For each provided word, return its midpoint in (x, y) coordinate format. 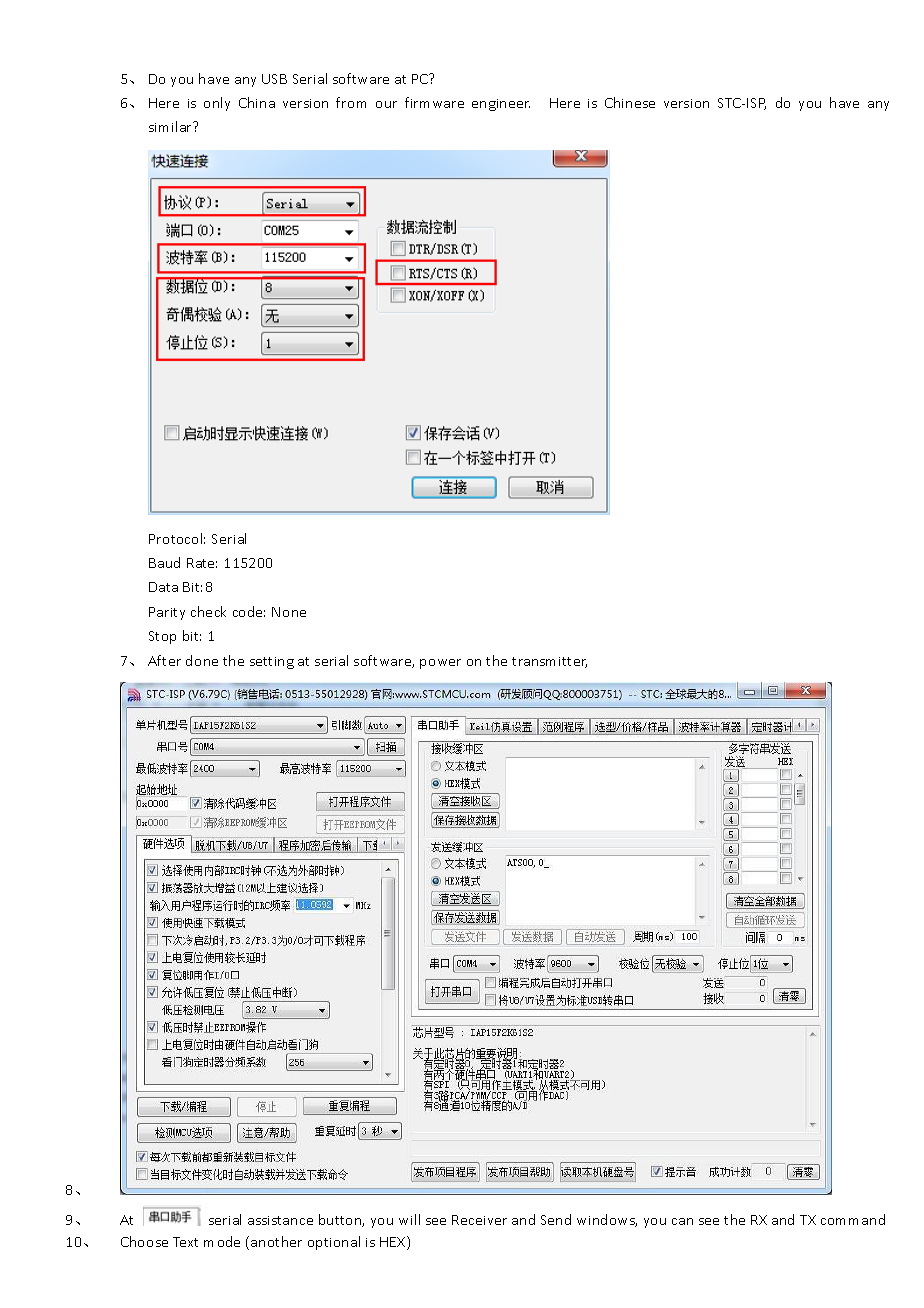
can (682, 1221)
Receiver (479, 1220)
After (164, 660)
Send (556, 1219)
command (853, 1219)
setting (272, 663)
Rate (202, 563)
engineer (501, 105)
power (440, 664)
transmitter (549, 662)
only (217, 104)
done (202, 660)
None (289, 612)
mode (222, 1241)
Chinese (630, 102)
